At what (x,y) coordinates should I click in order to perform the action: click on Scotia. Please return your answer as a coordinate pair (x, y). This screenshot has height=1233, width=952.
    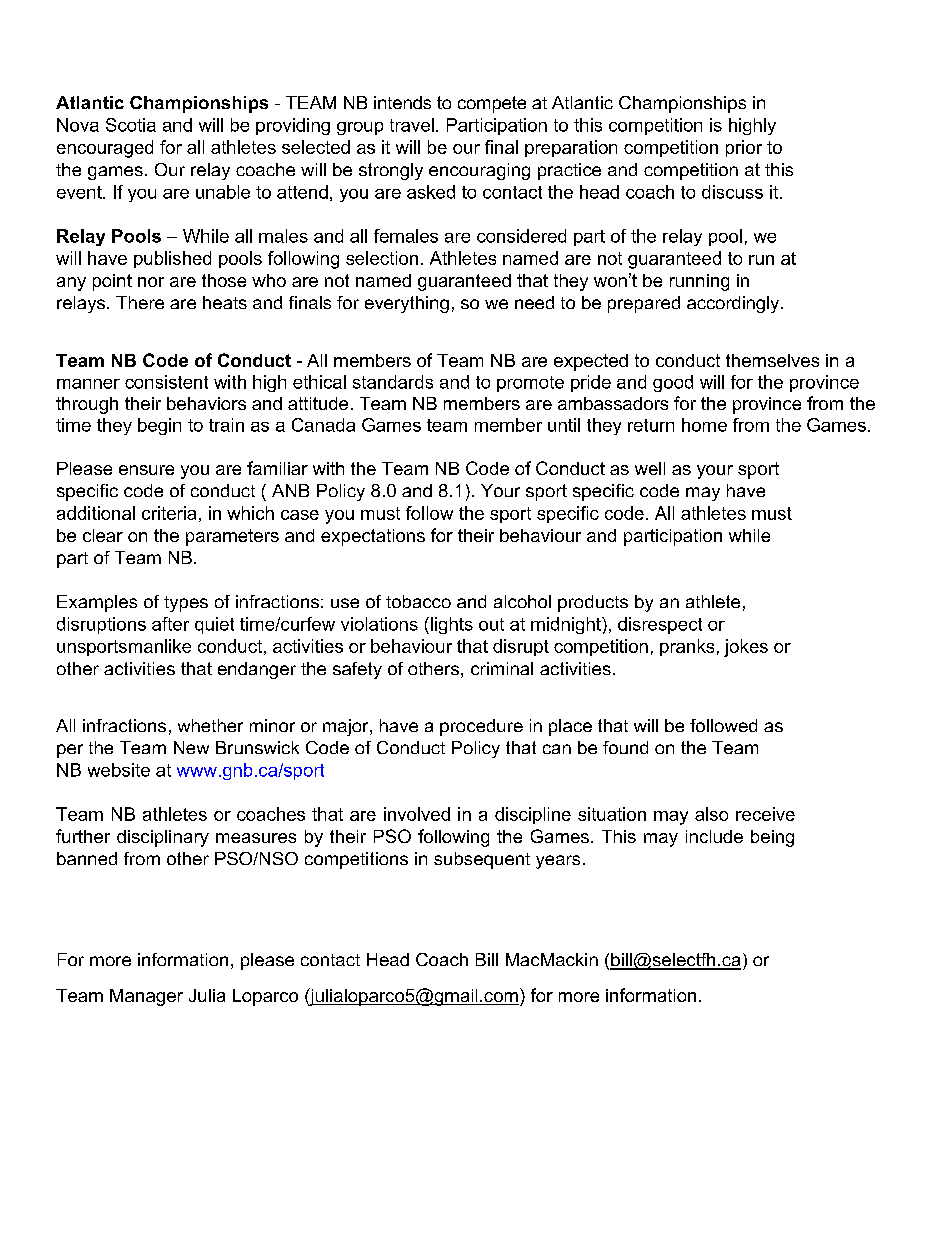
    Looking at the image, I should click on (131, 125).
